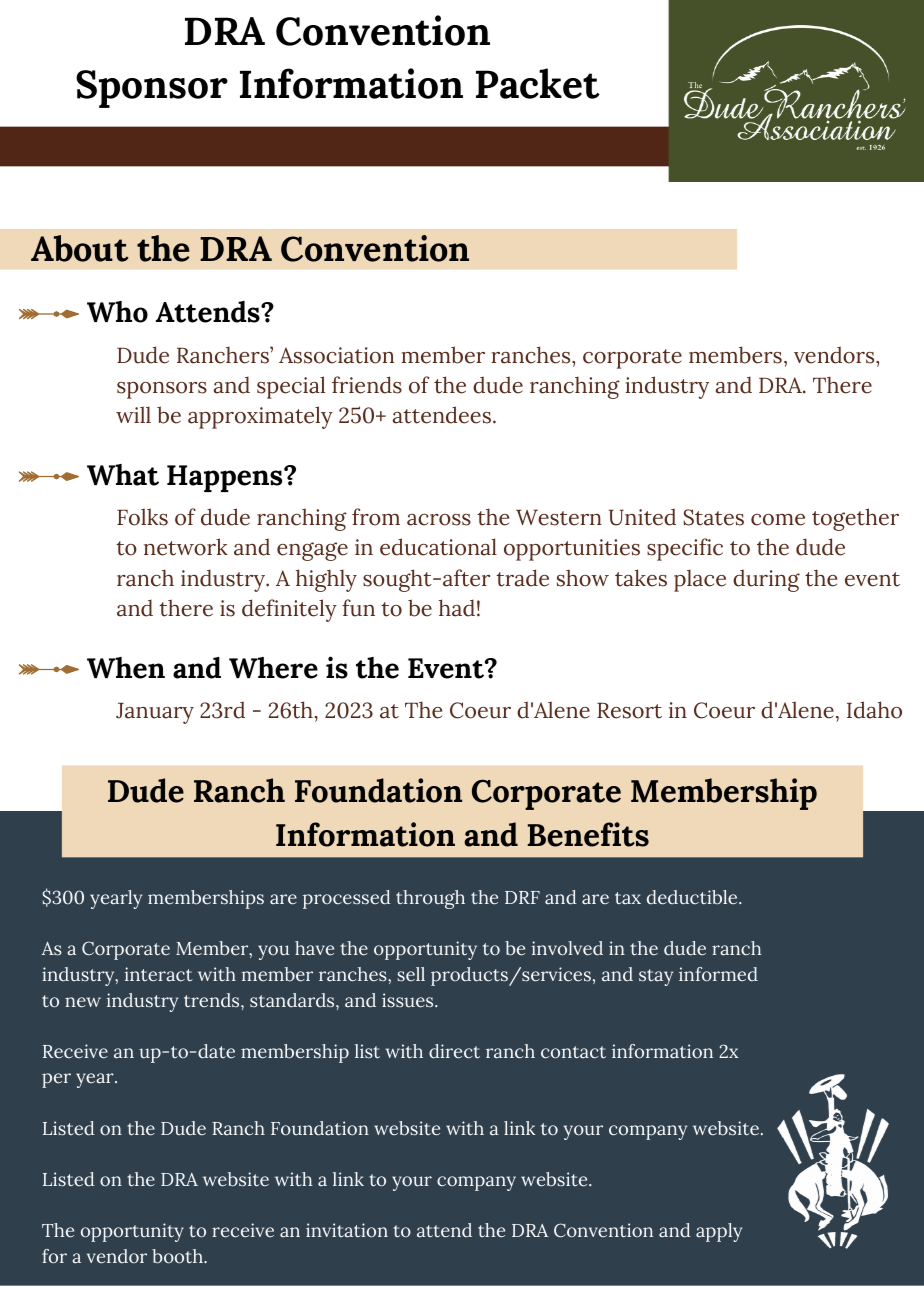 Image resolution: width=924 pixels, height=1308 pixels. I want to click on Association, so click(337, 355).
